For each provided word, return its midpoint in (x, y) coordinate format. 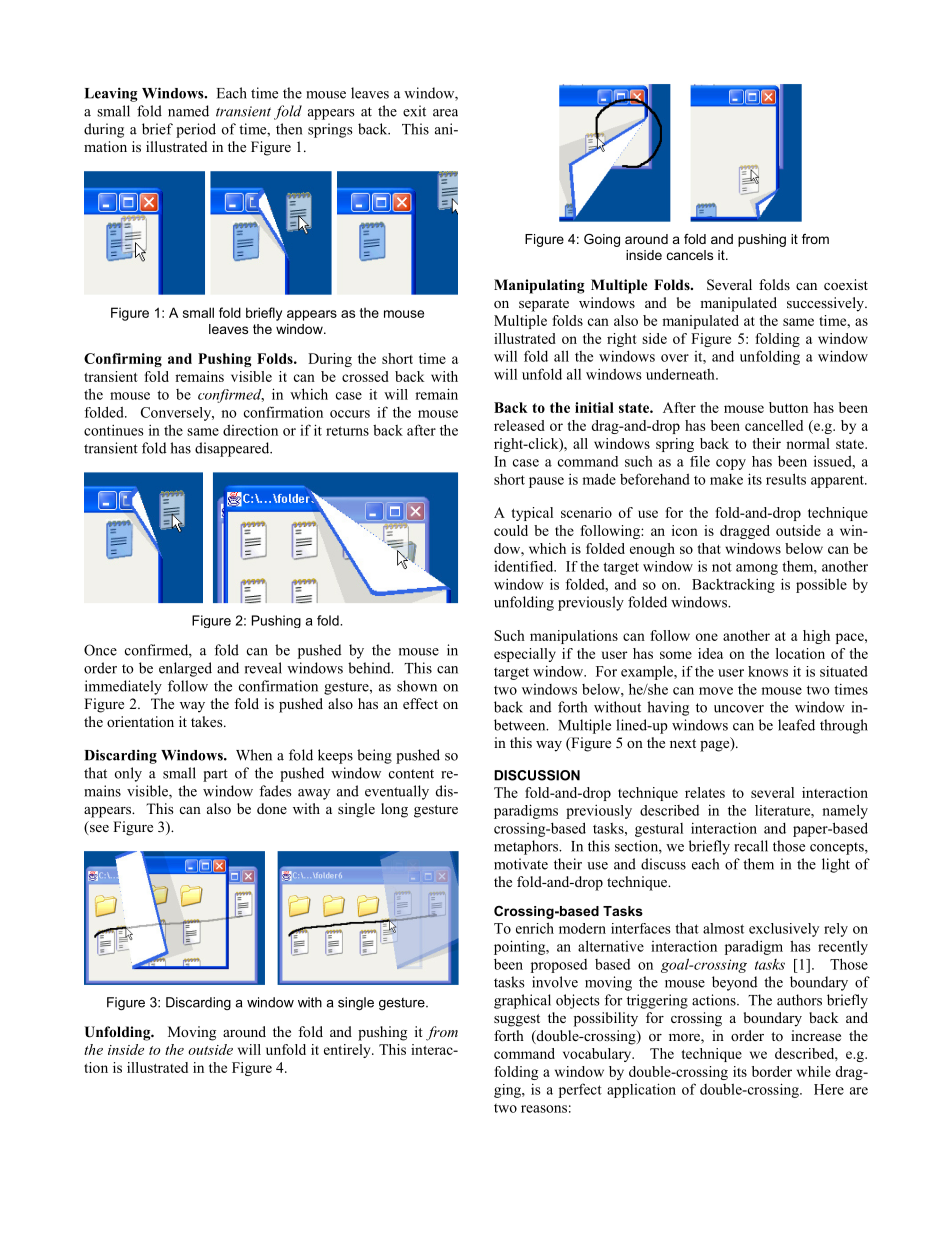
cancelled (774, 425)
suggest (517, 1020)
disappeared (233, 449)
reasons (544, 1109)
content (411, 774)
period (196, 130)
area (445, 113)
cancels (690, 255)
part (215, 775)
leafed (796, 725)
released (519, 425)
